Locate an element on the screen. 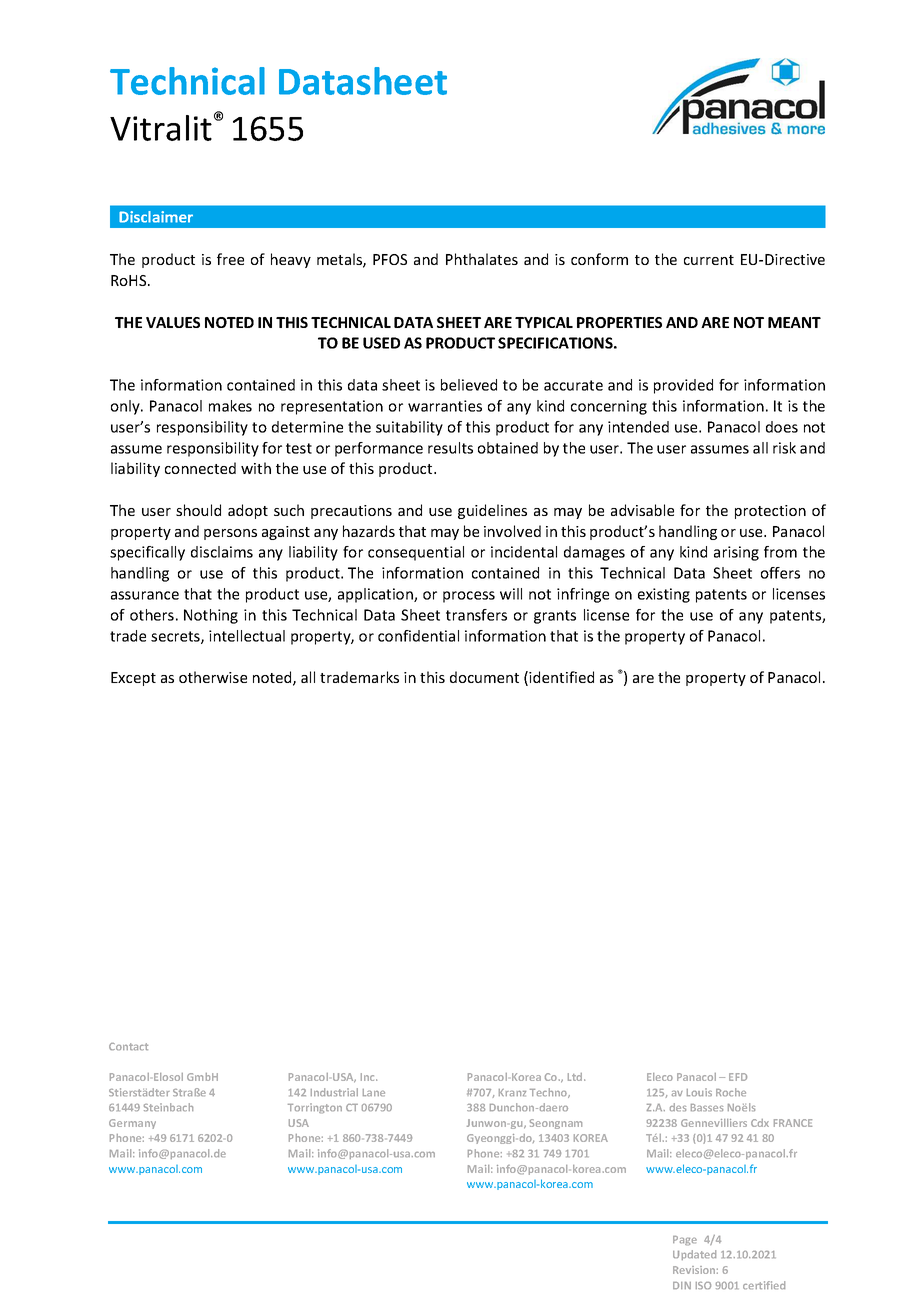 This screenshot has height=1308, width=924. Phthalates is located at coordinates (482, 259).
